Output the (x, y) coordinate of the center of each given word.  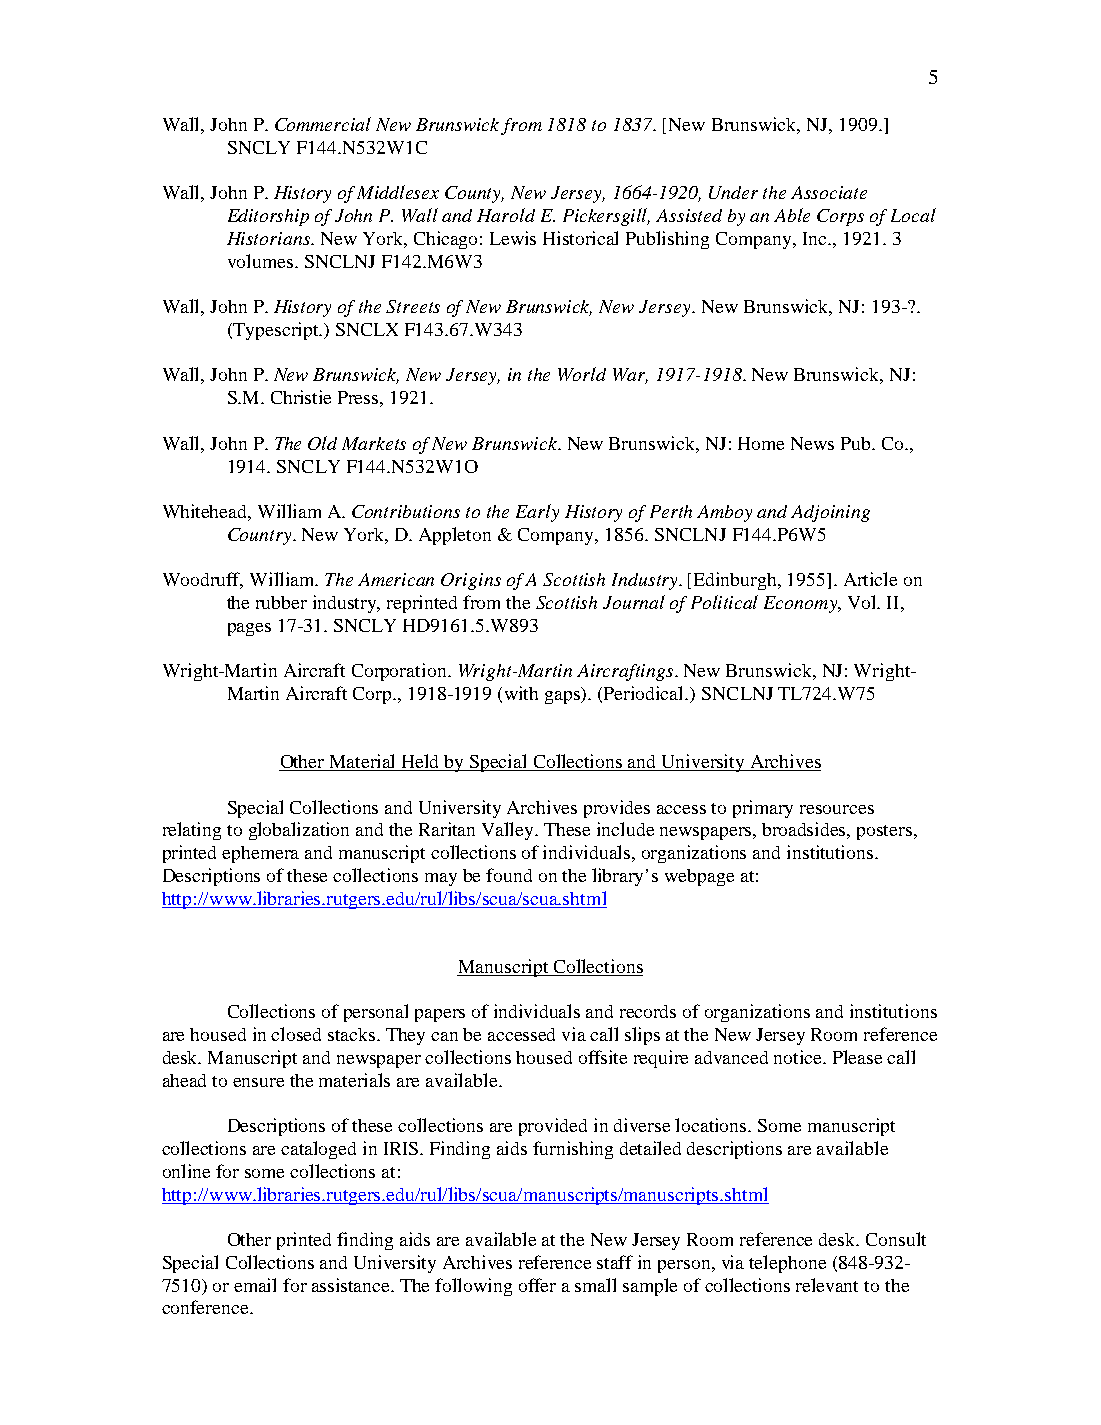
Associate (829, 192)
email (255, 1285)
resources (837, 809)
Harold (506, 215)
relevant (827, 1285)
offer (537, 1285)
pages (249, 629)
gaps (564, 696)
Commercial (323, 124)
